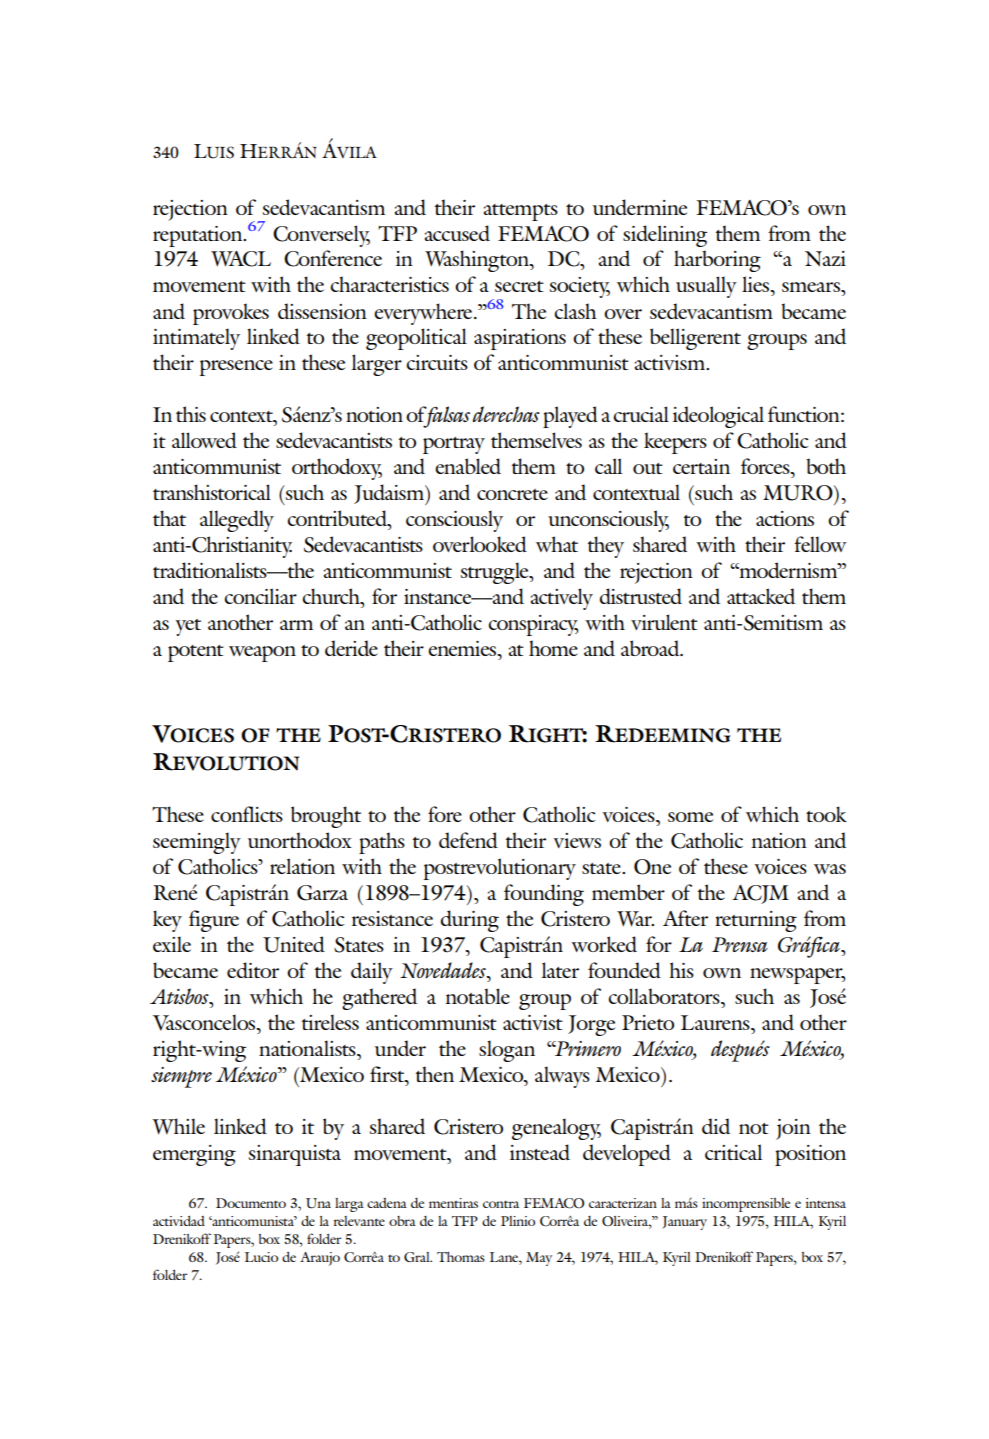 The width and height of the screenshot is (989, 1439). Describe the element at coordinates (761, 596) in the screenshot. I see `attacked` at that location.
